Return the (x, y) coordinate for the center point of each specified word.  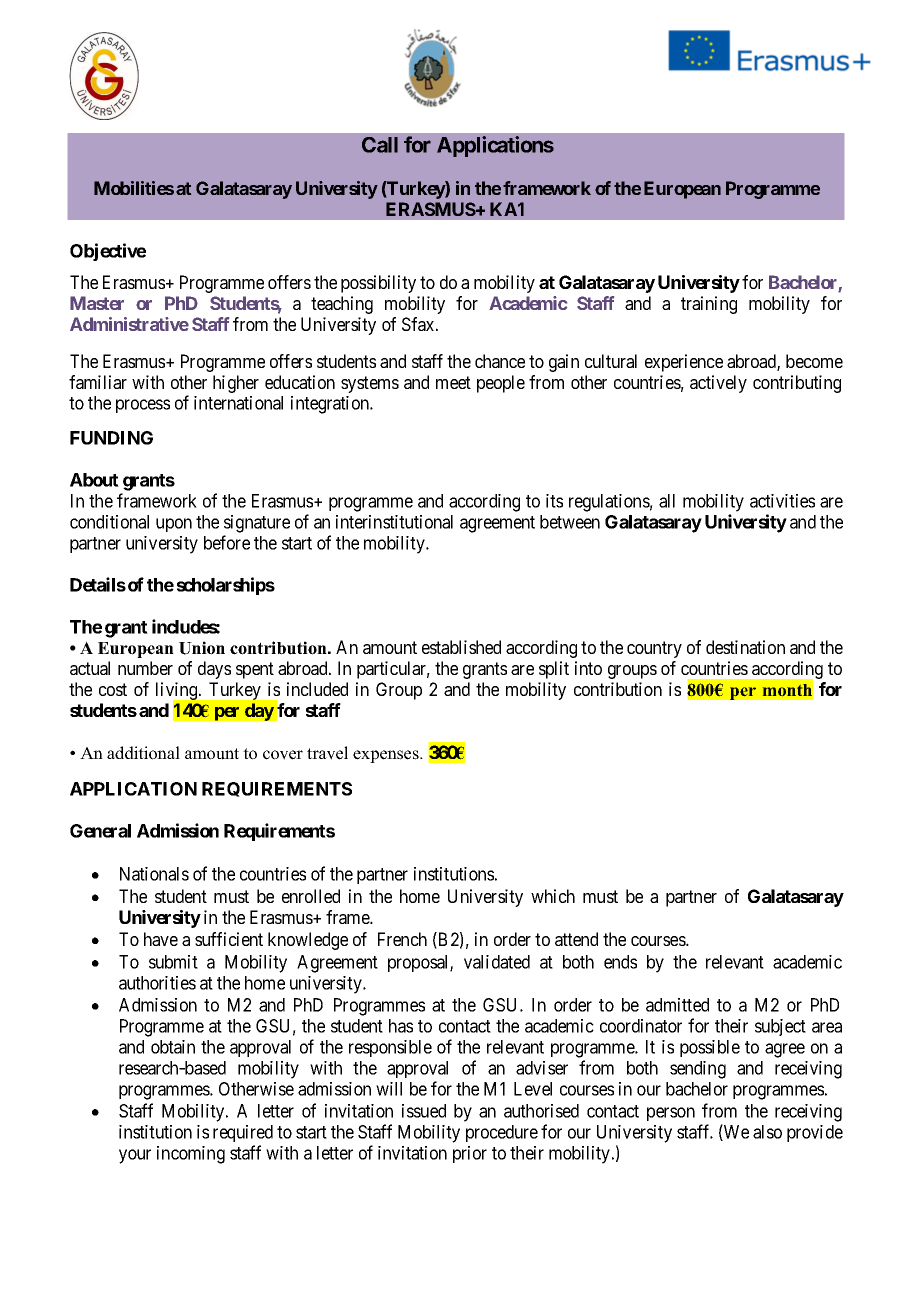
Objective (108, 252)
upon (174, 525)
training (709, 305)
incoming (191, 1155)
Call (380, 145)
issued (424, 1111)
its (554, 501)
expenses (387, 756)
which (553, 896)
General (100, 831)
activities (782, 501)
